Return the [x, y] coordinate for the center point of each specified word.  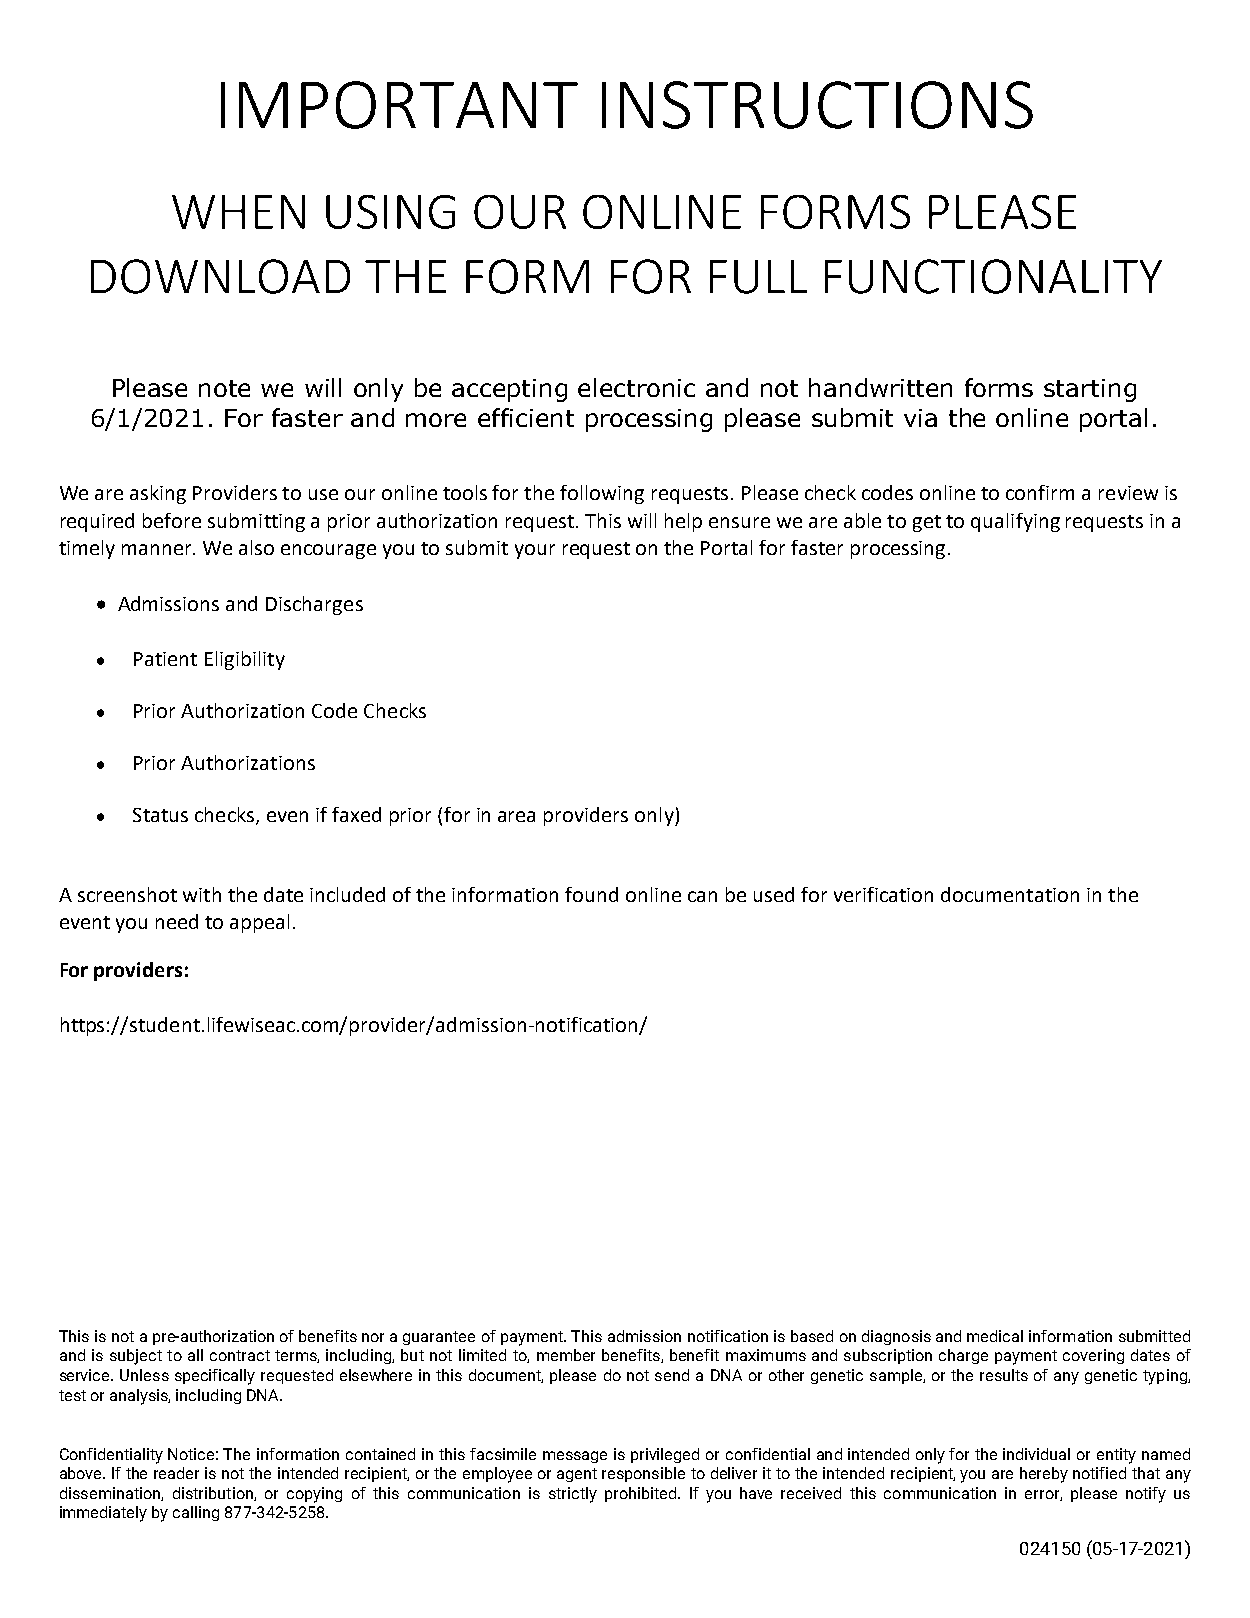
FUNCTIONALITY [993, 276]
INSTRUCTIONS [817, 105]
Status [160, 815]
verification [883, 894]
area [516, 816]
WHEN [238, 212]
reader [176, 1473]
